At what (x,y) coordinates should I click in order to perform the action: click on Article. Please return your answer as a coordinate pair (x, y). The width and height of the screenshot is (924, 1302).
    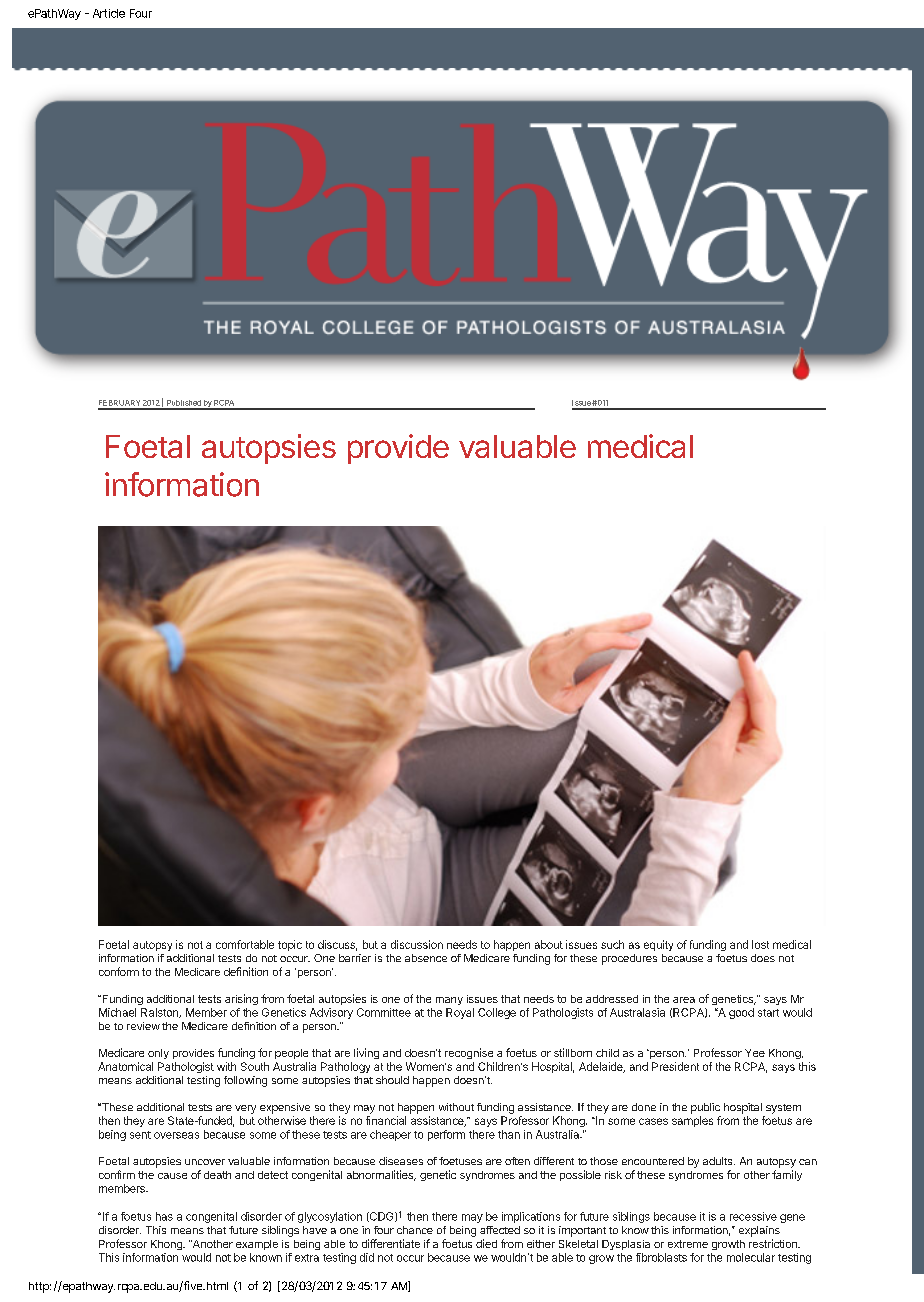
    Looking at the image, I should click on (109, 13).
